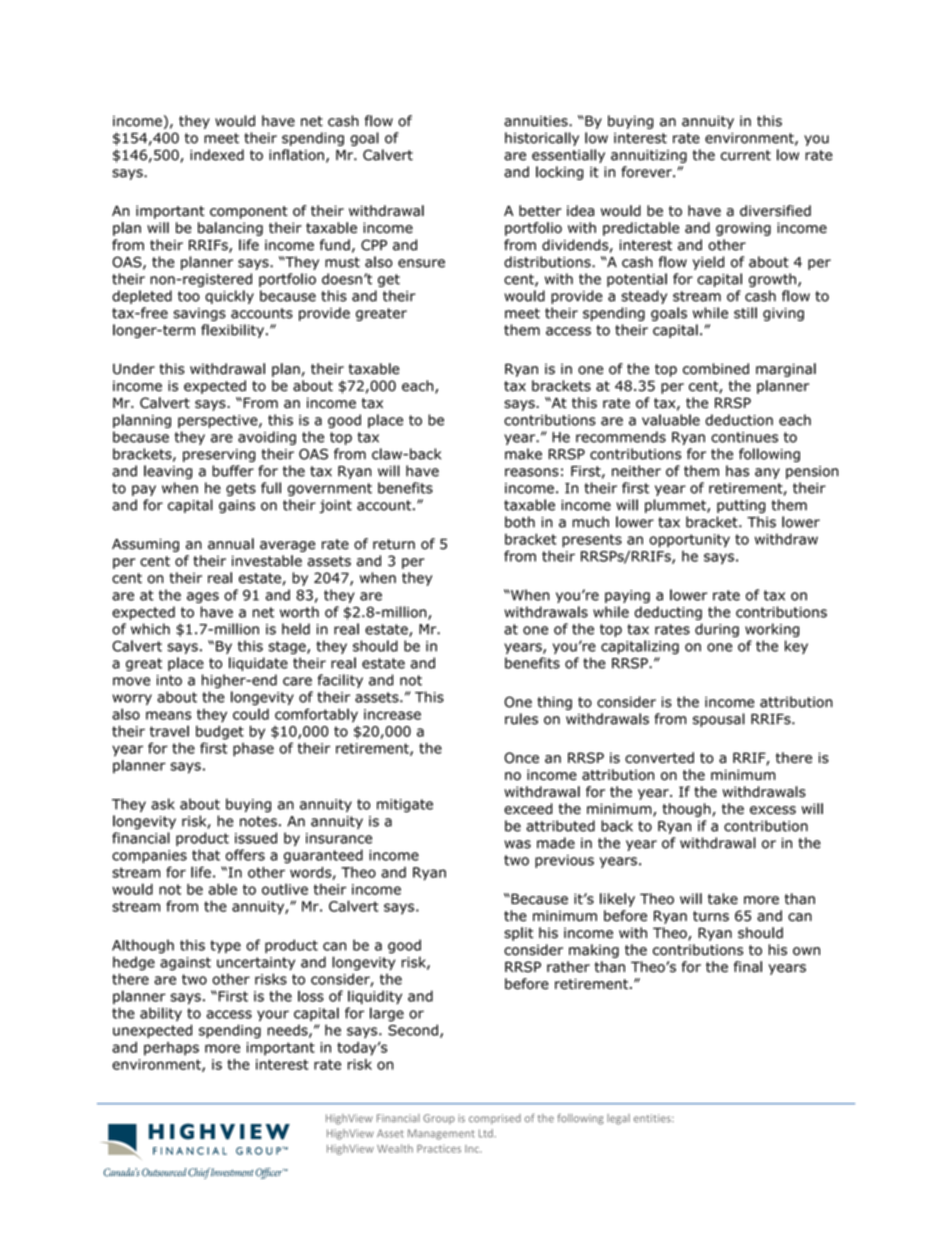 This screenshot has width=952, height=1233. Describe the element at coordinates (203, 597) in the screenshot. I see `ages` at that location.
